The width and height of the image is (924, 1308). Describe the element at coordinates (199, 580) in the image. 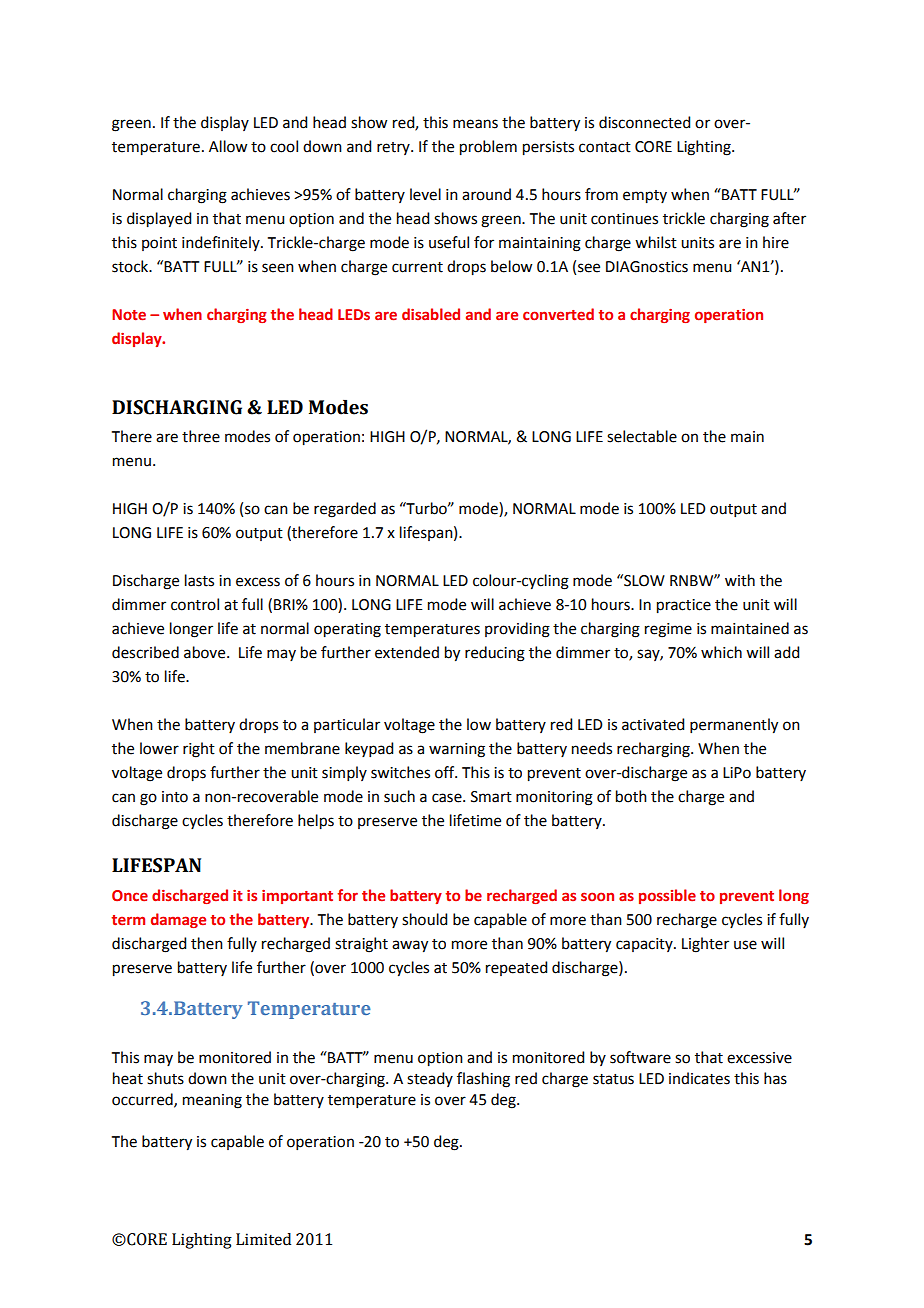

I see `lasts` at that location.
